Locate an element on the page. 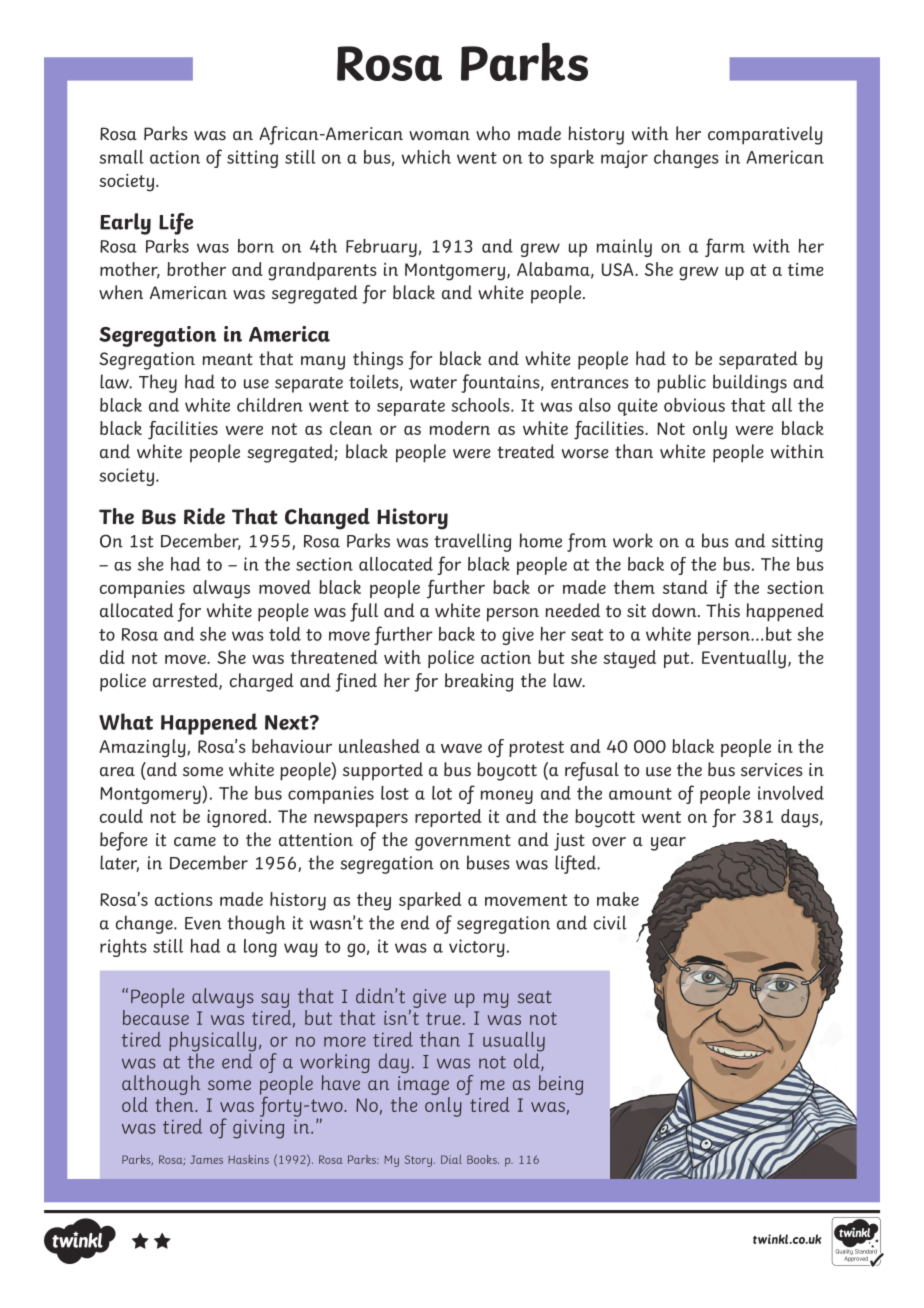  travelling is located at coordinates (472, 542).
